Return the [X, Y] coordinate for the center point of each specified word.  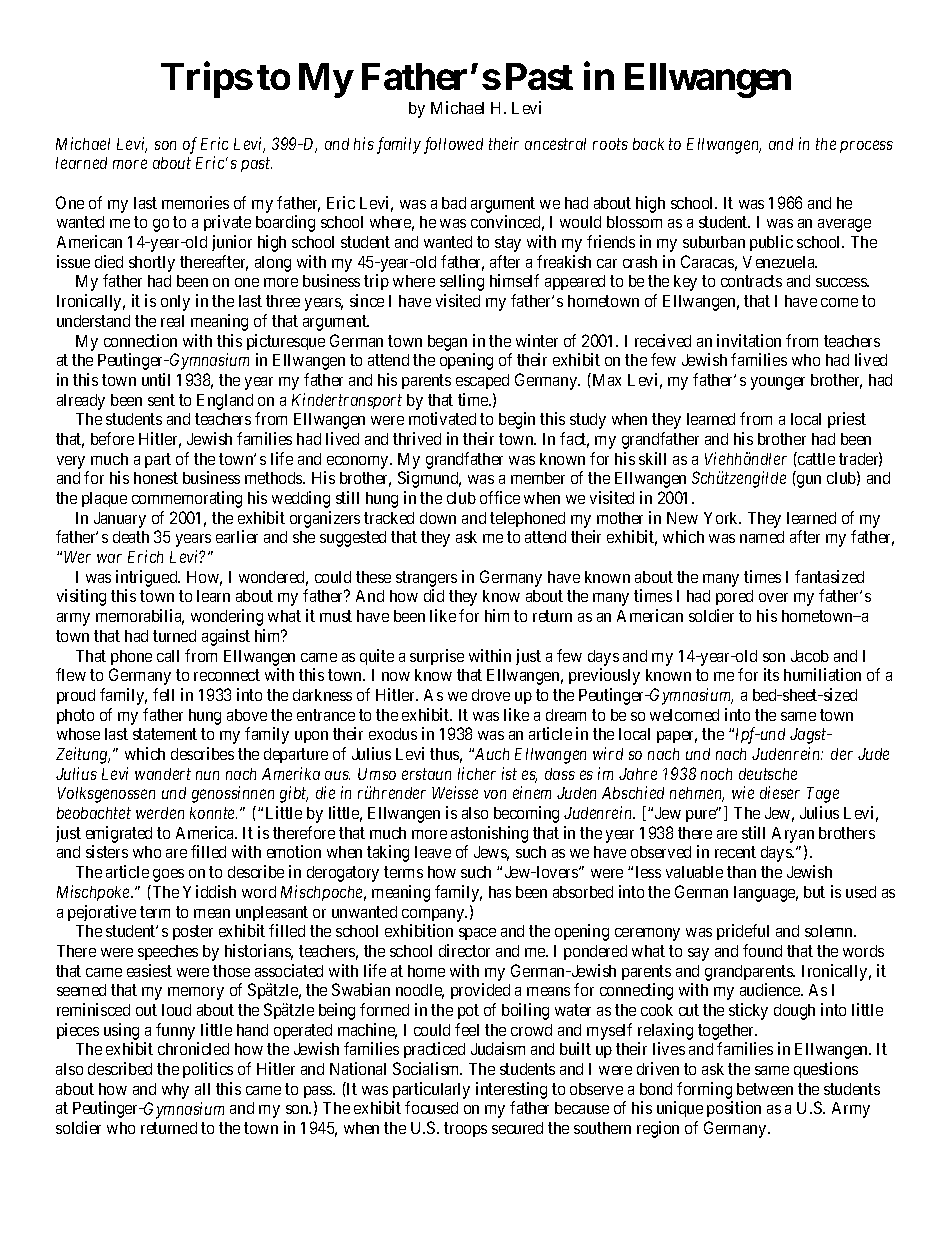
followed [453, 145]
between [765, 1089]
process [866, 146]
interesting [511, 1090]
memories [195, 202]
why [175, 1091]
